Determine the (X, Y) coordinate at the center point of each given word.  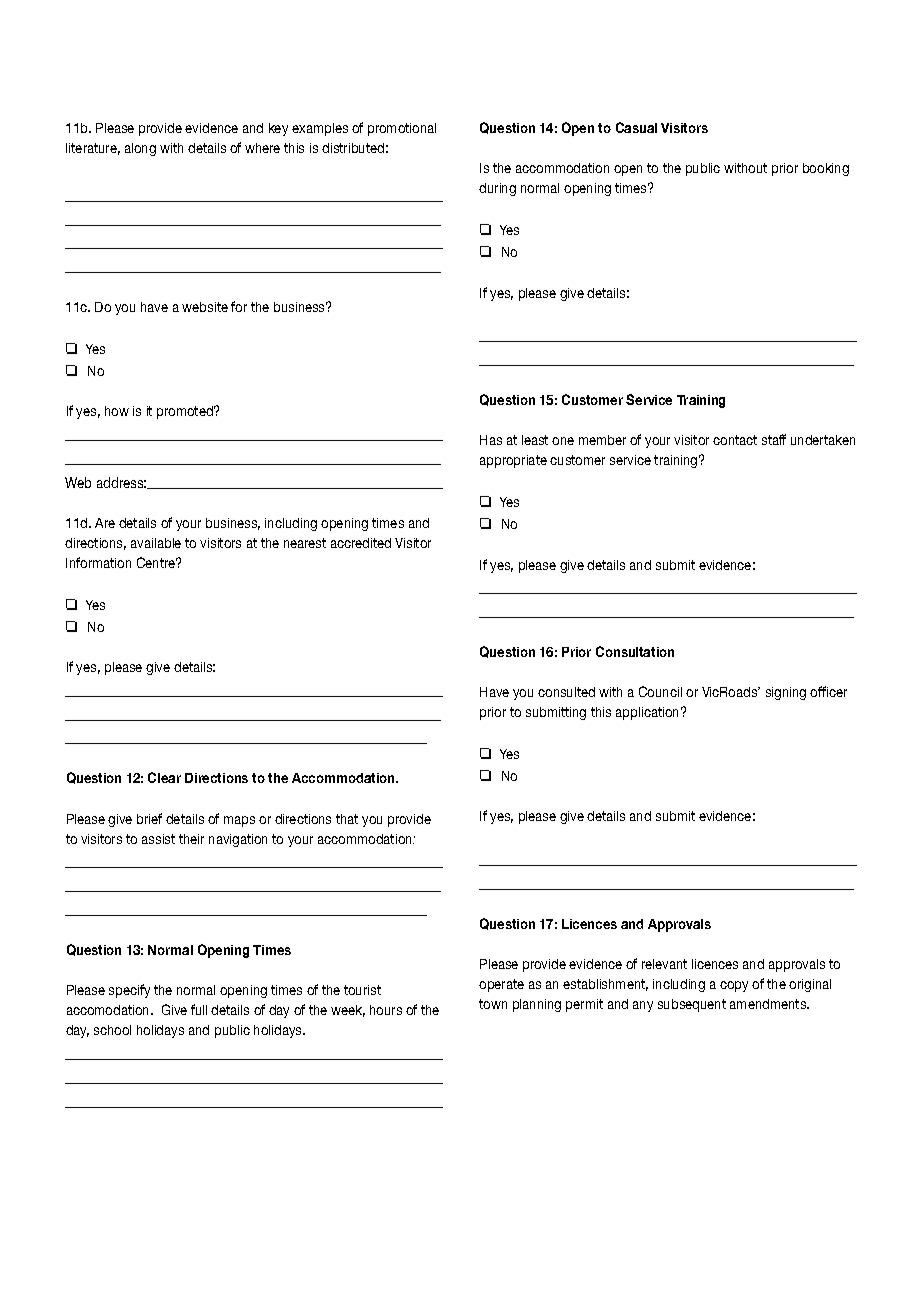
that (347, 819)
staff (774, 439)
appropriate (513, 461)
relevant (664, 964)
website (205, 307)
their (191, 839)
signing (786, 693)
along (140, 149)
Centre (157, 562)
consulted (566, 692)
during (497, 189)
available (156, 543)
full (199, 1009)
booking (826, 169)
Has (491, 440)
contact (735, 440)
